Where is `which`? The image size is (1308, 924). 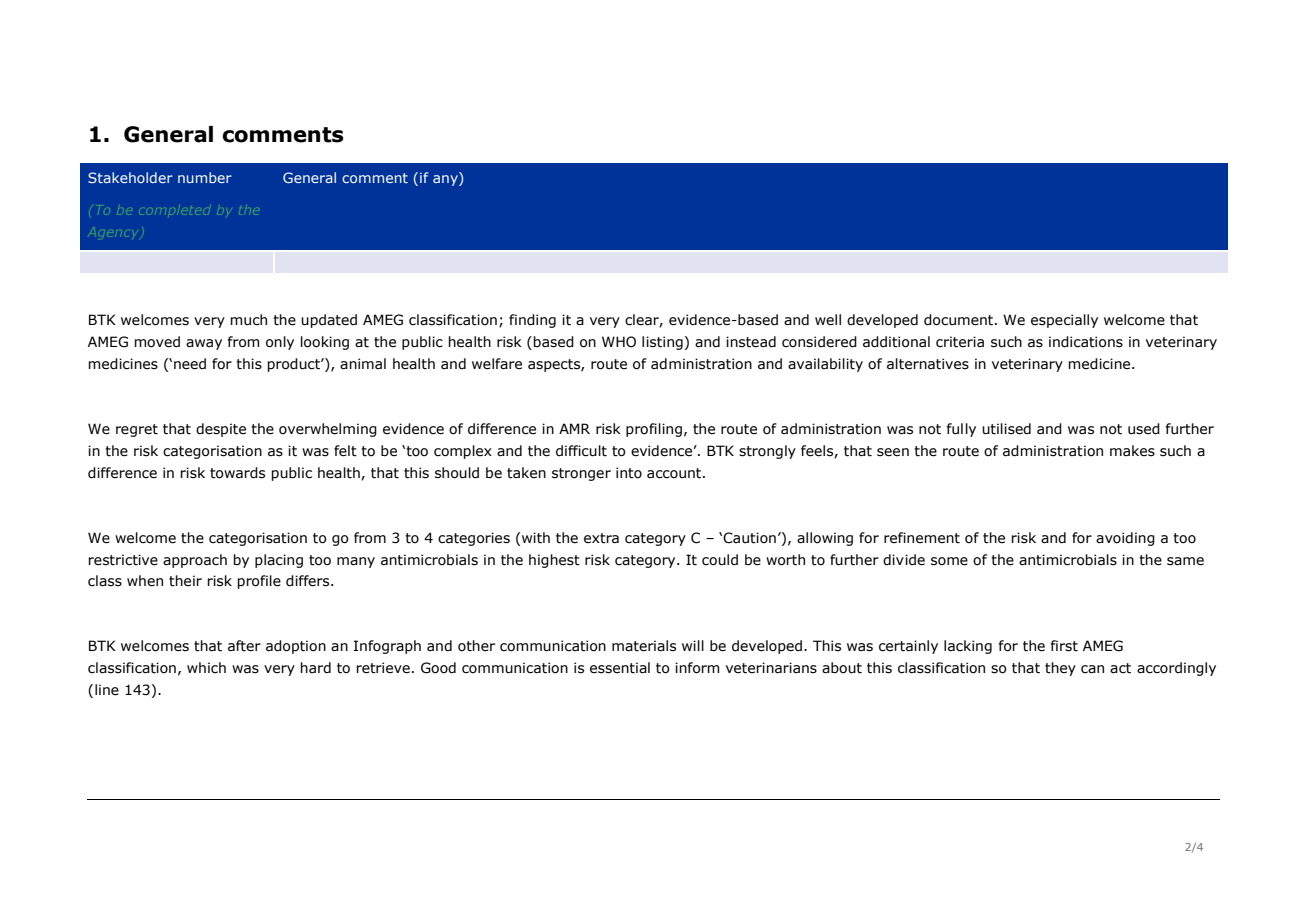
which is located at coordinates (206, 667).
